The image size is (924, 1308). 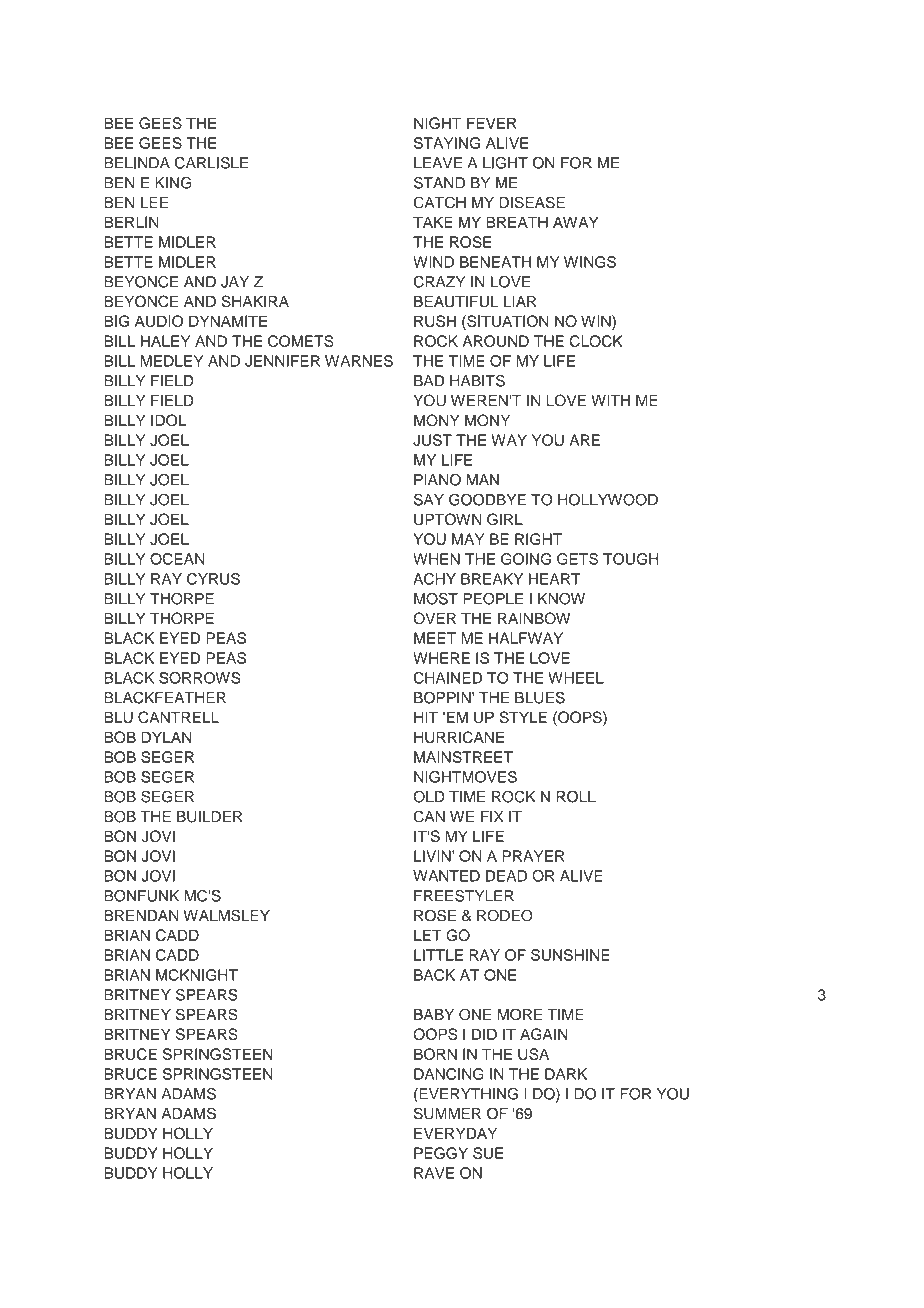 What do you see at coordinates (429, 499) in the screenshot?
I see `SAY` at bounding box center [429, 499].
